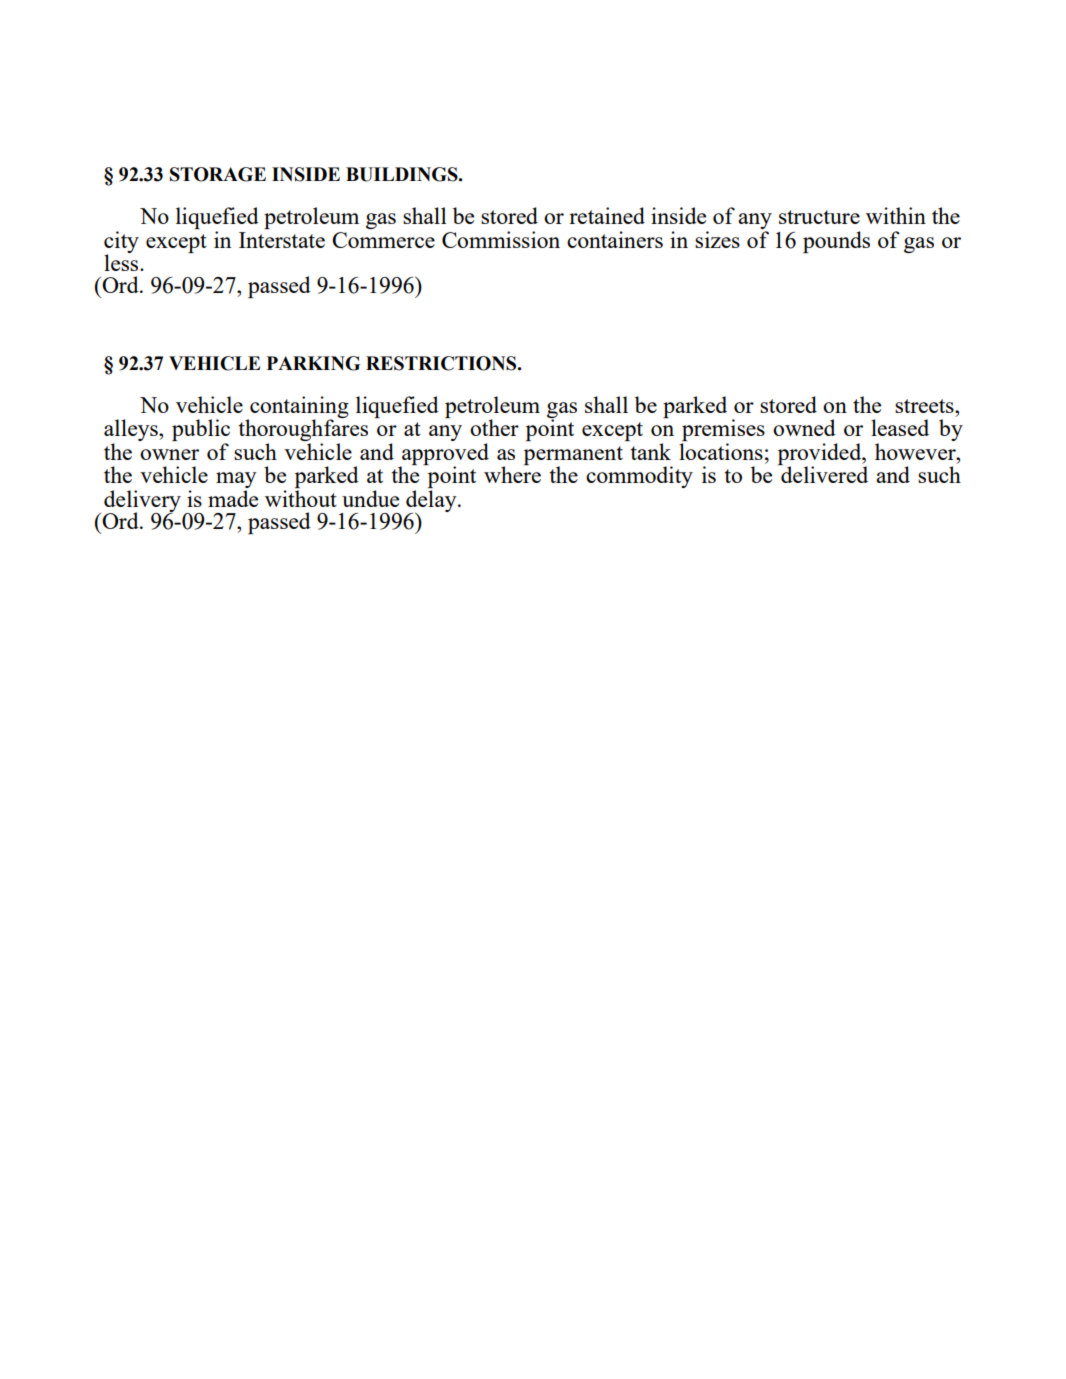  What do you see at coordinates (512, 474) in the document?
I see `where` at bounding box center [512, 474].
